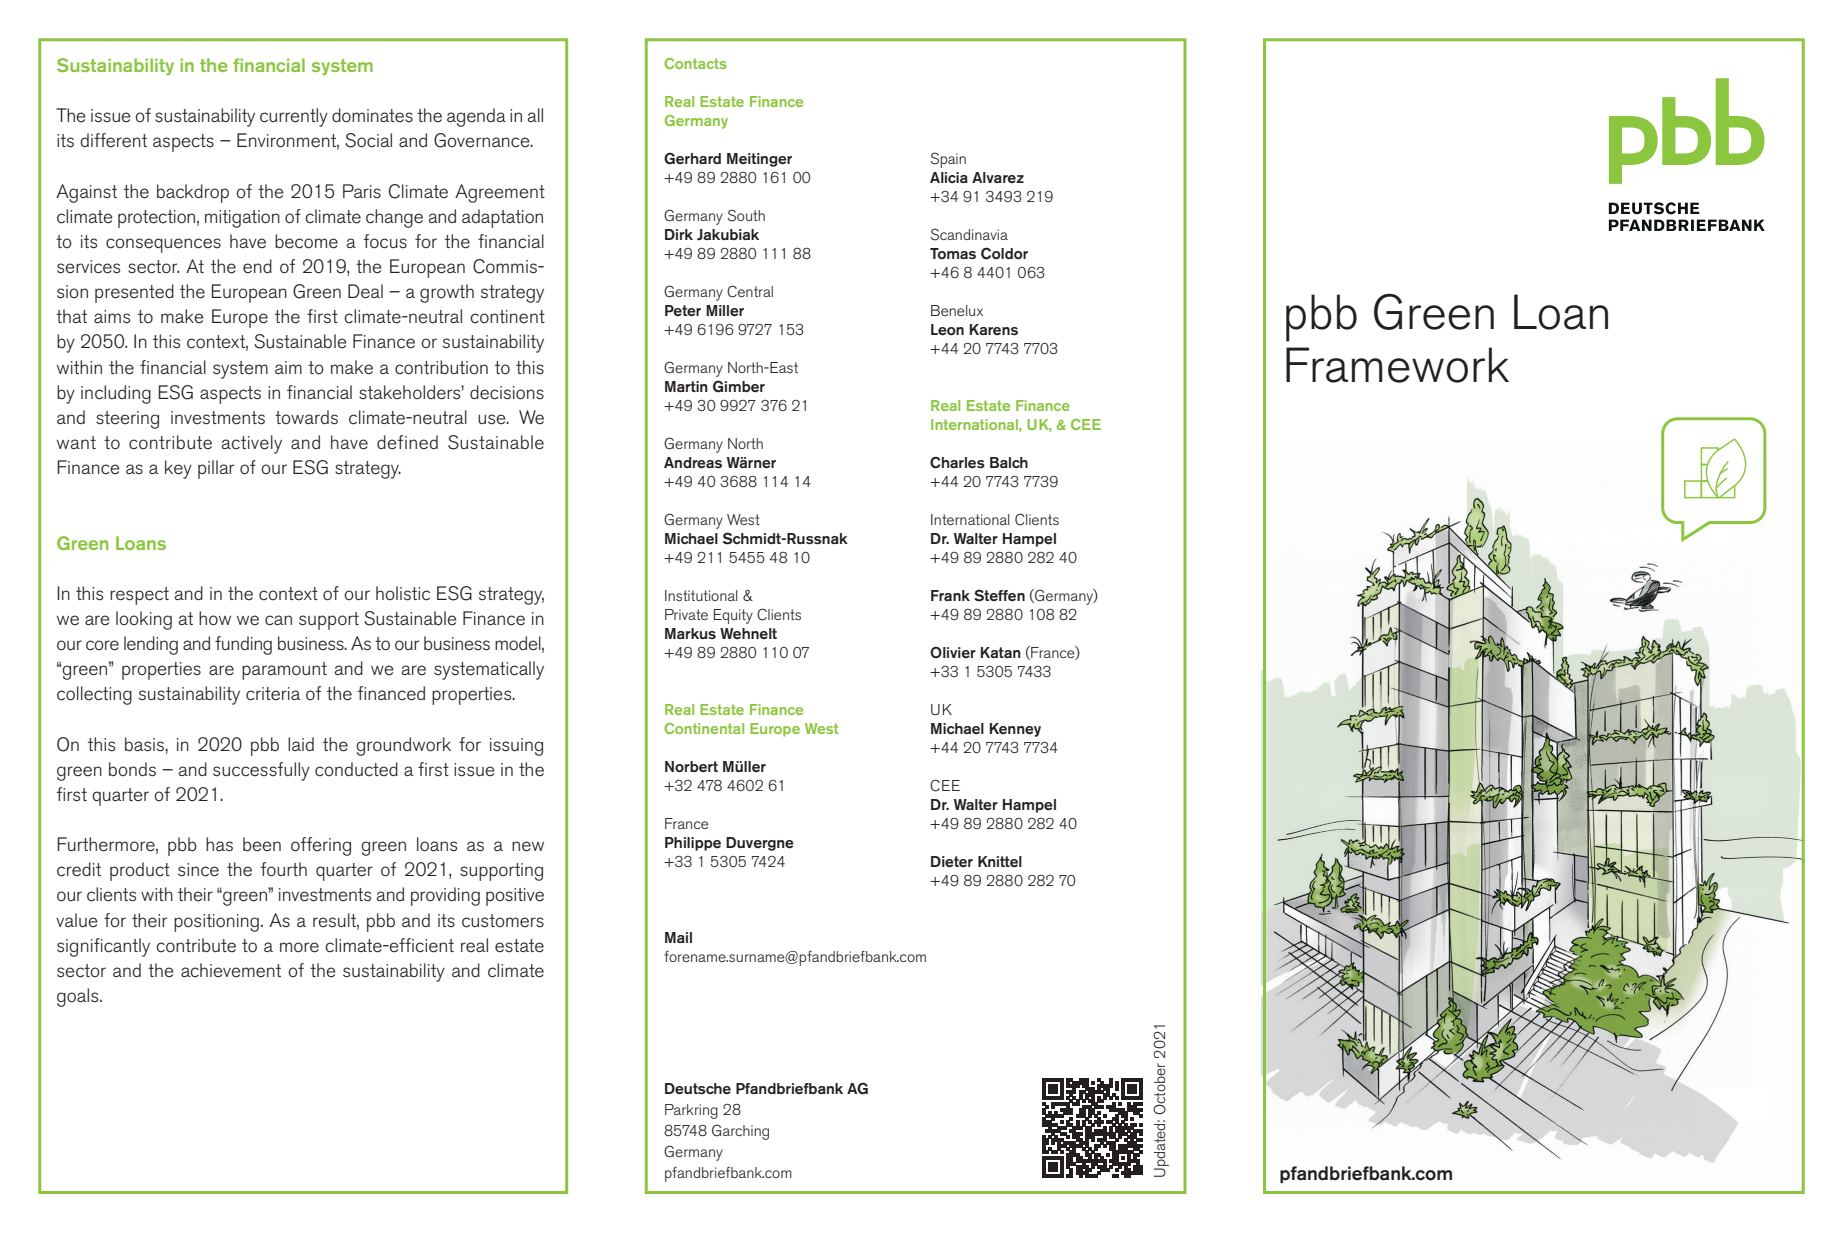 This image has height=1237, width=1843. Describe the element at coordinates (693, 463) in the image. I see `Andreas` at that location.
